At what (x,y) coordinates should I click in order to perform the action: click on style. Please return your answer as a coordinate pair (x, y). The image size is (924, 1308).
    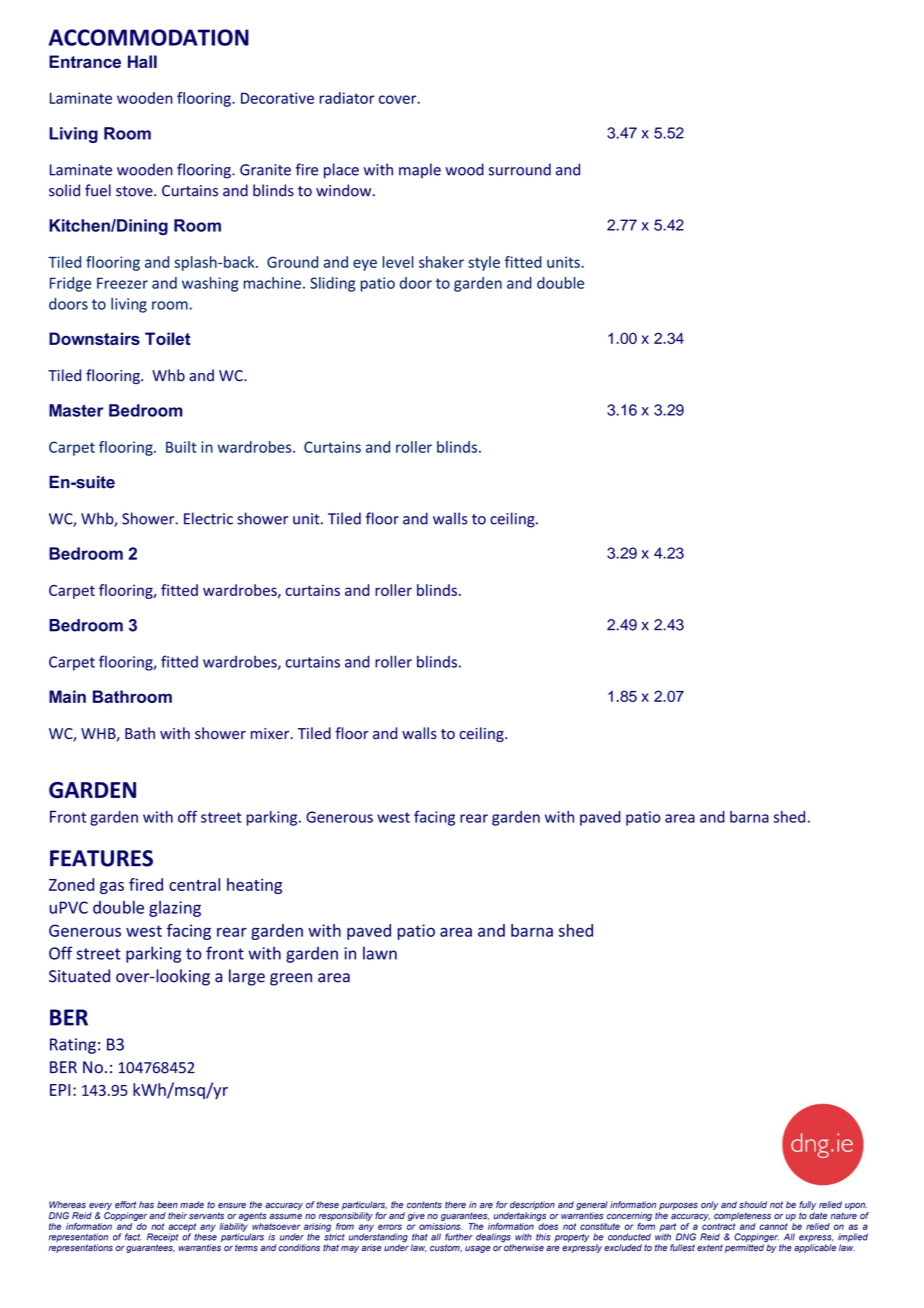
    Looking at the image, I should click on (484, 263).
